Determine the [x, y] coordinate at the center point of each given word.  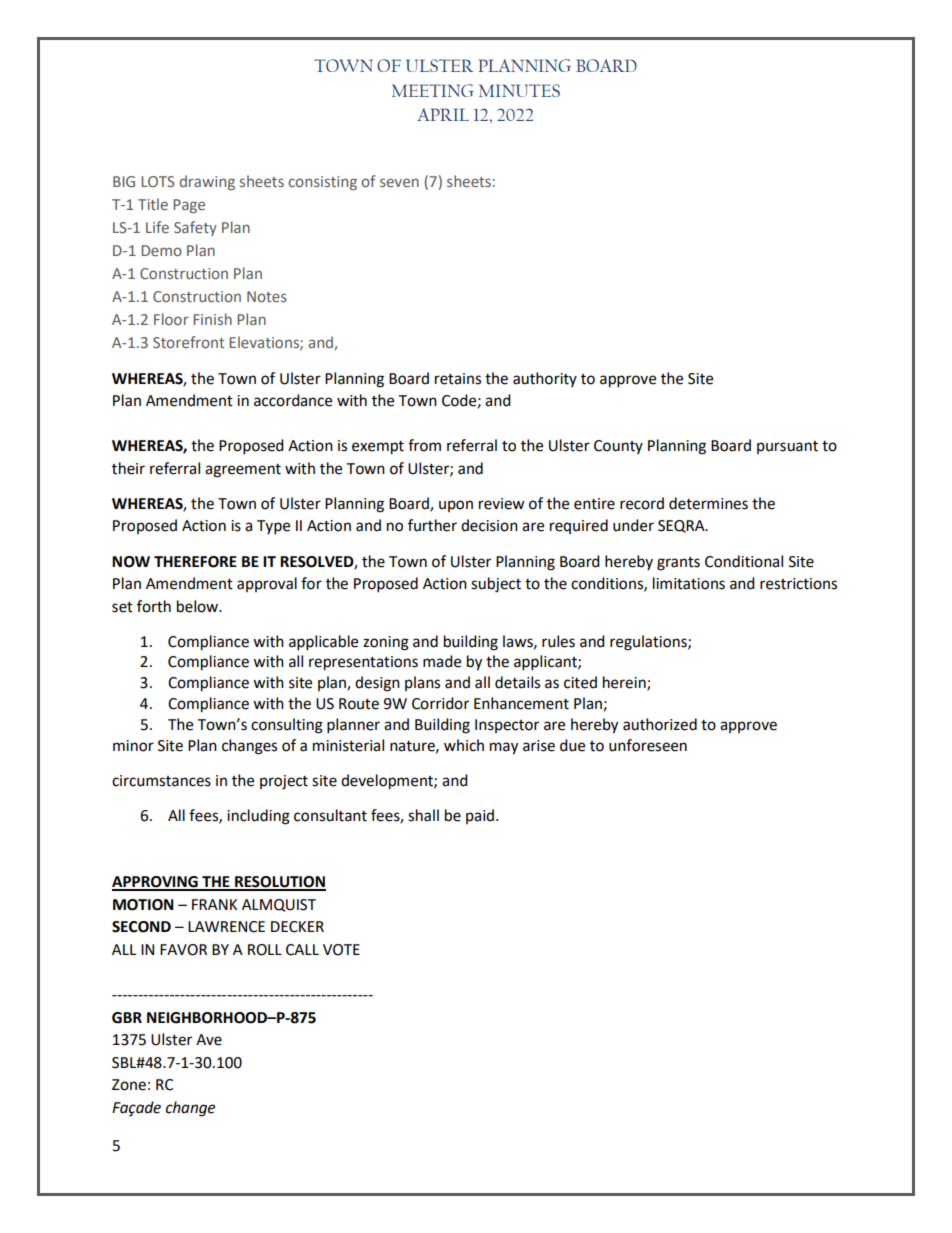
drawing [207, 182]
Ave [209, 1040]
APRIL [443, 114]
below [198, 606]
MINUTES [519, 90]
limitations [689, 583]
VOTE [341, 950]
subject [496, 585]
